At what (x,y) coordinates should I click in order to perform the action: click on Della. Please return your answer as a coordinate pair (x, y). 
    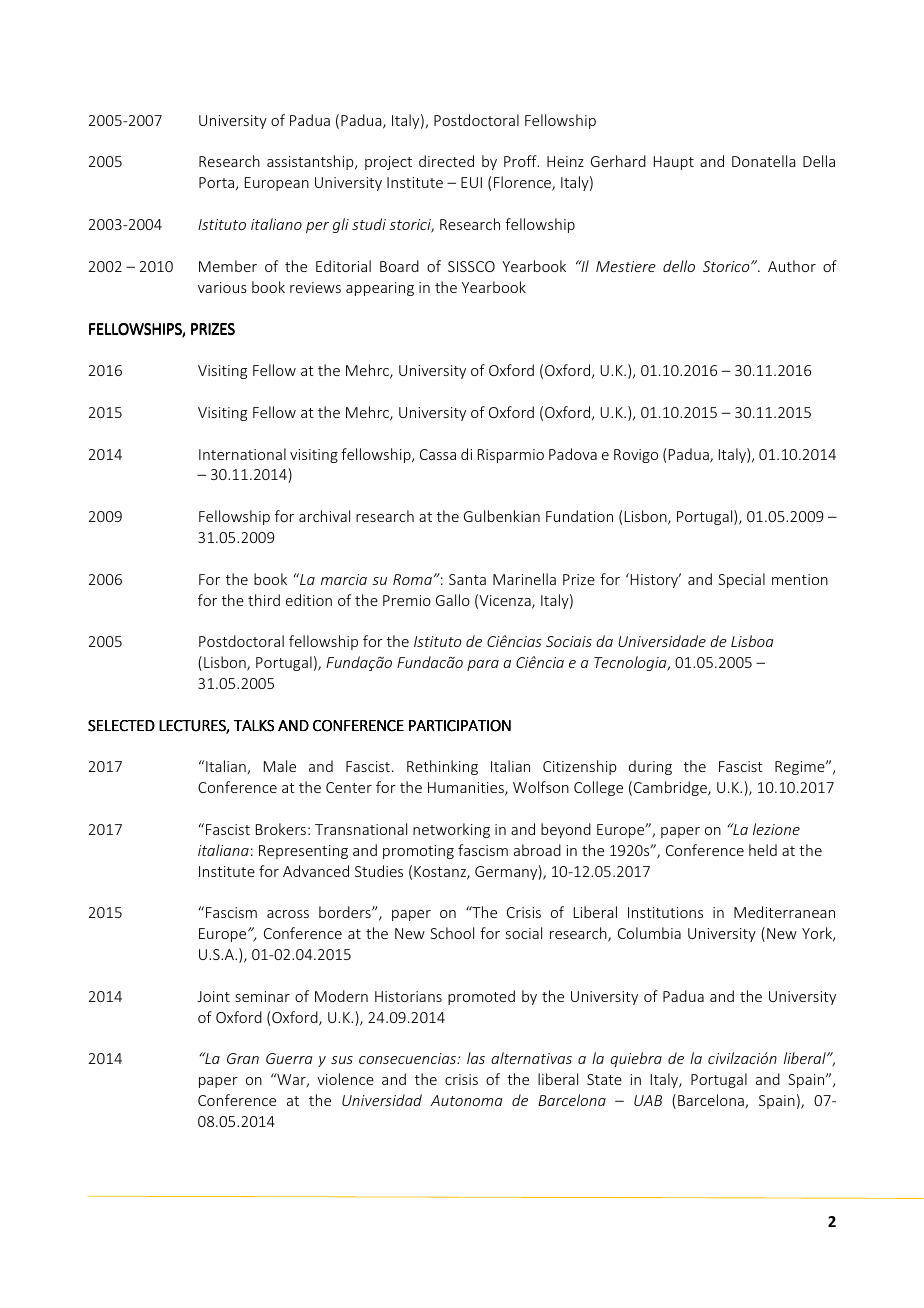
    Looking at the image, I should click on (819, 161).
